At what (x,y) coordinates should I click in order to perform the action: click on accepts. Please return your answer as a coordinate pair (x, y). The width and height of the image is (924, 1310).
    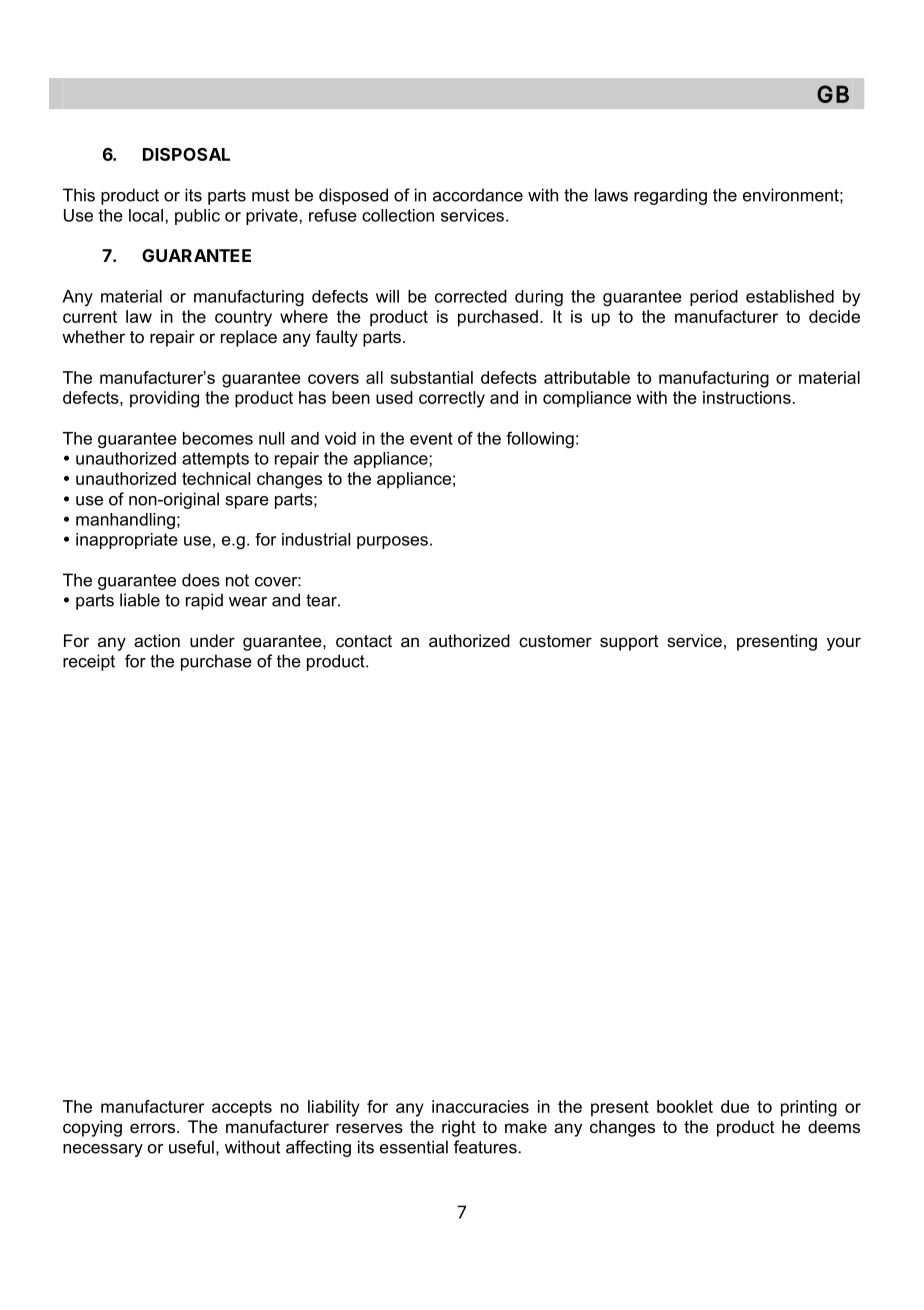
    Looking at the image, I should click on (242, 1109).
